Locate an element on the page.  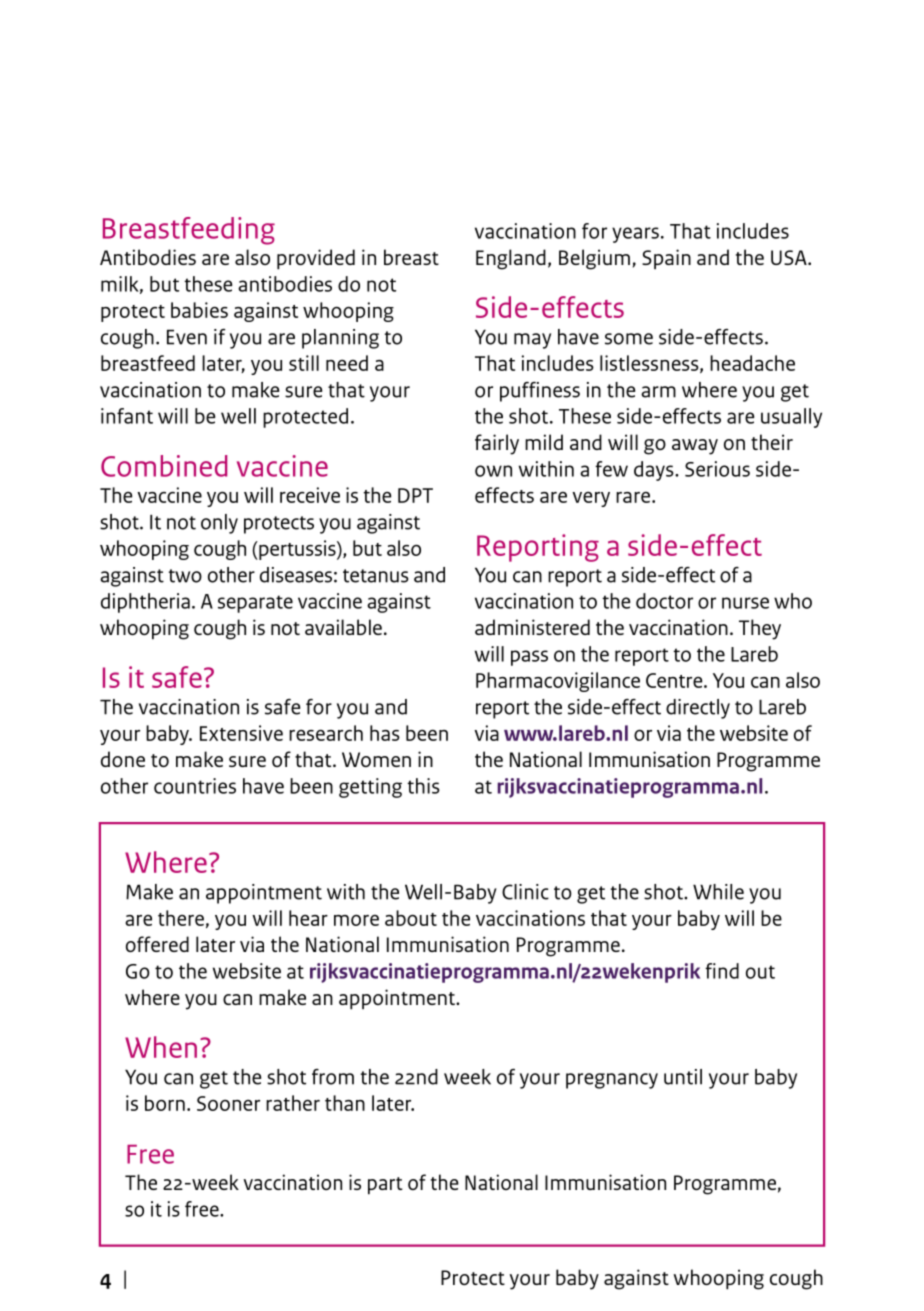
nurse is located at coordinates (745, 603).
